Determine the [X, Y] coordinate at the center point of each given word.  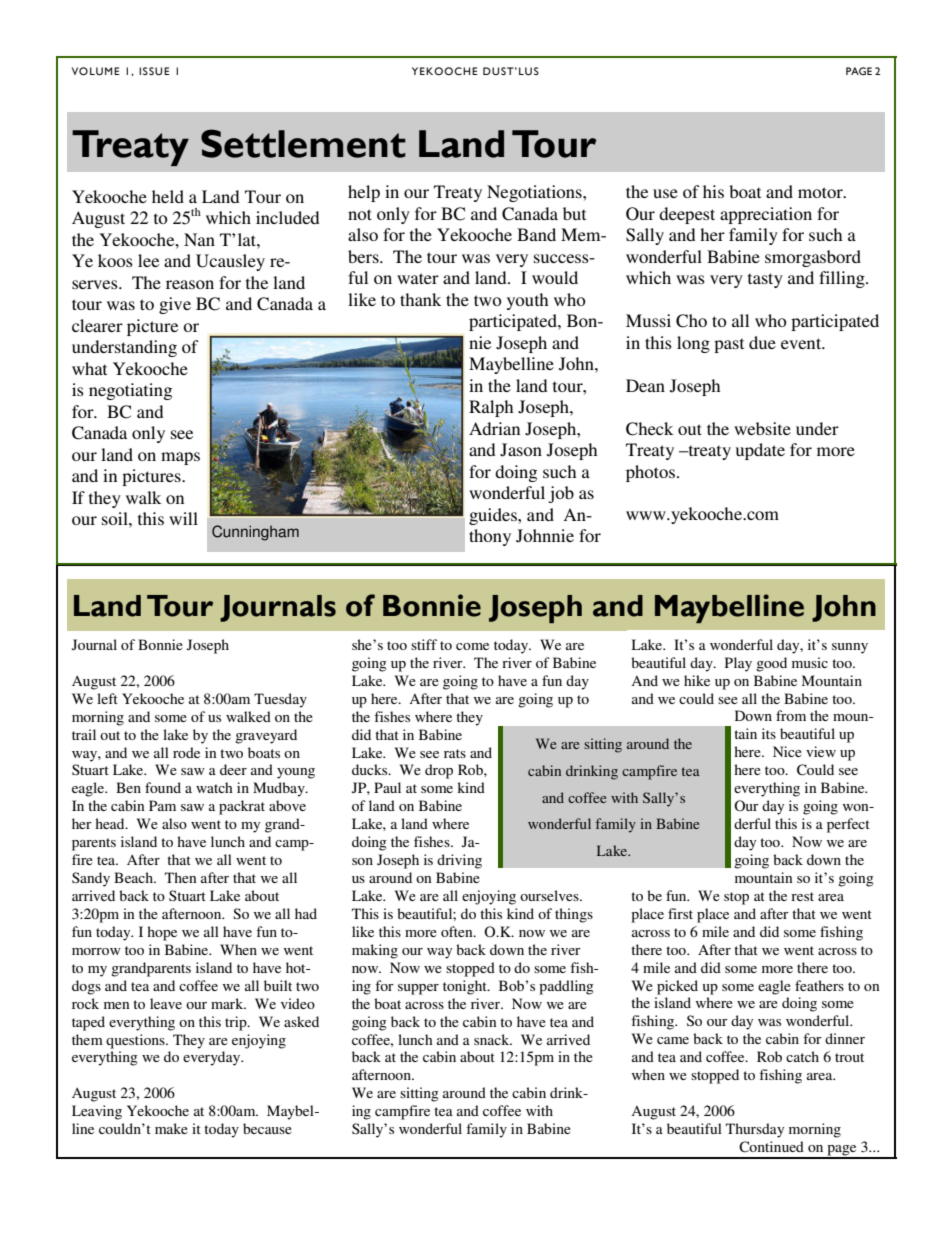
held [168, 196]
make [171, 1128]
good [771, 664]
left [107, 698]
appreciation [766, 215]
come [472, 646]
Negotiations [535, 193]
